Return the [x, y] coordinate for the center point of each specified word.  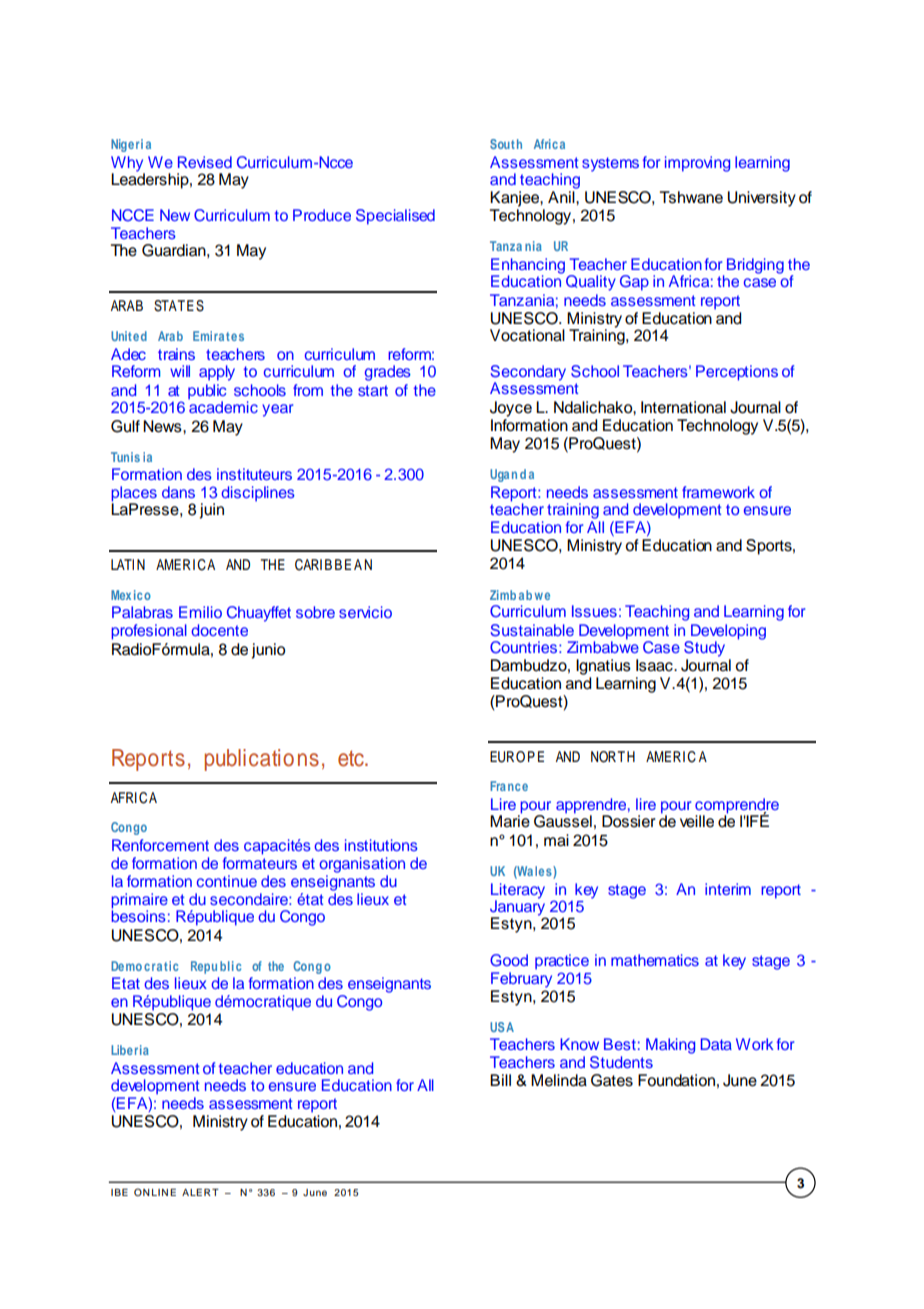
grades [388, 373]
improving [697, 164]
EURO [507, 757]
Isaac [655, 665]
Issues [594, 611]
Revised [205, 162]
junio [268, 651]
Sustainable [532, 630]
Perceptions [737, 373]
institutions [381, 845]
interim [728, 889]
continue [227, 881]
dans [178, 492]
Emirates [218, 336]
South [506, 144]
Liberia [130, 1050]
